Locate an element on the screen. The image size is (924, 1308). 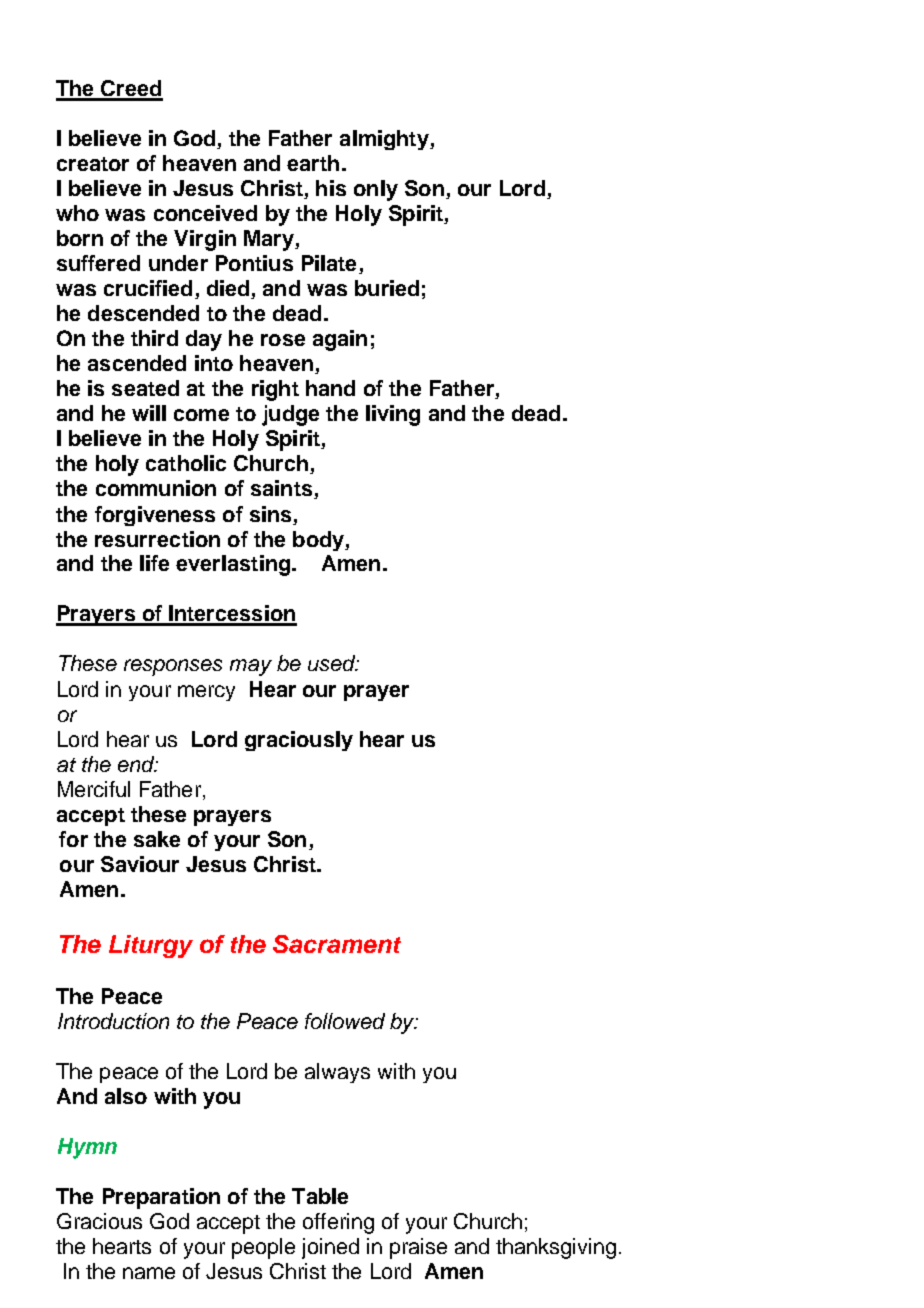
name is located at coordinates (149, 1273).
